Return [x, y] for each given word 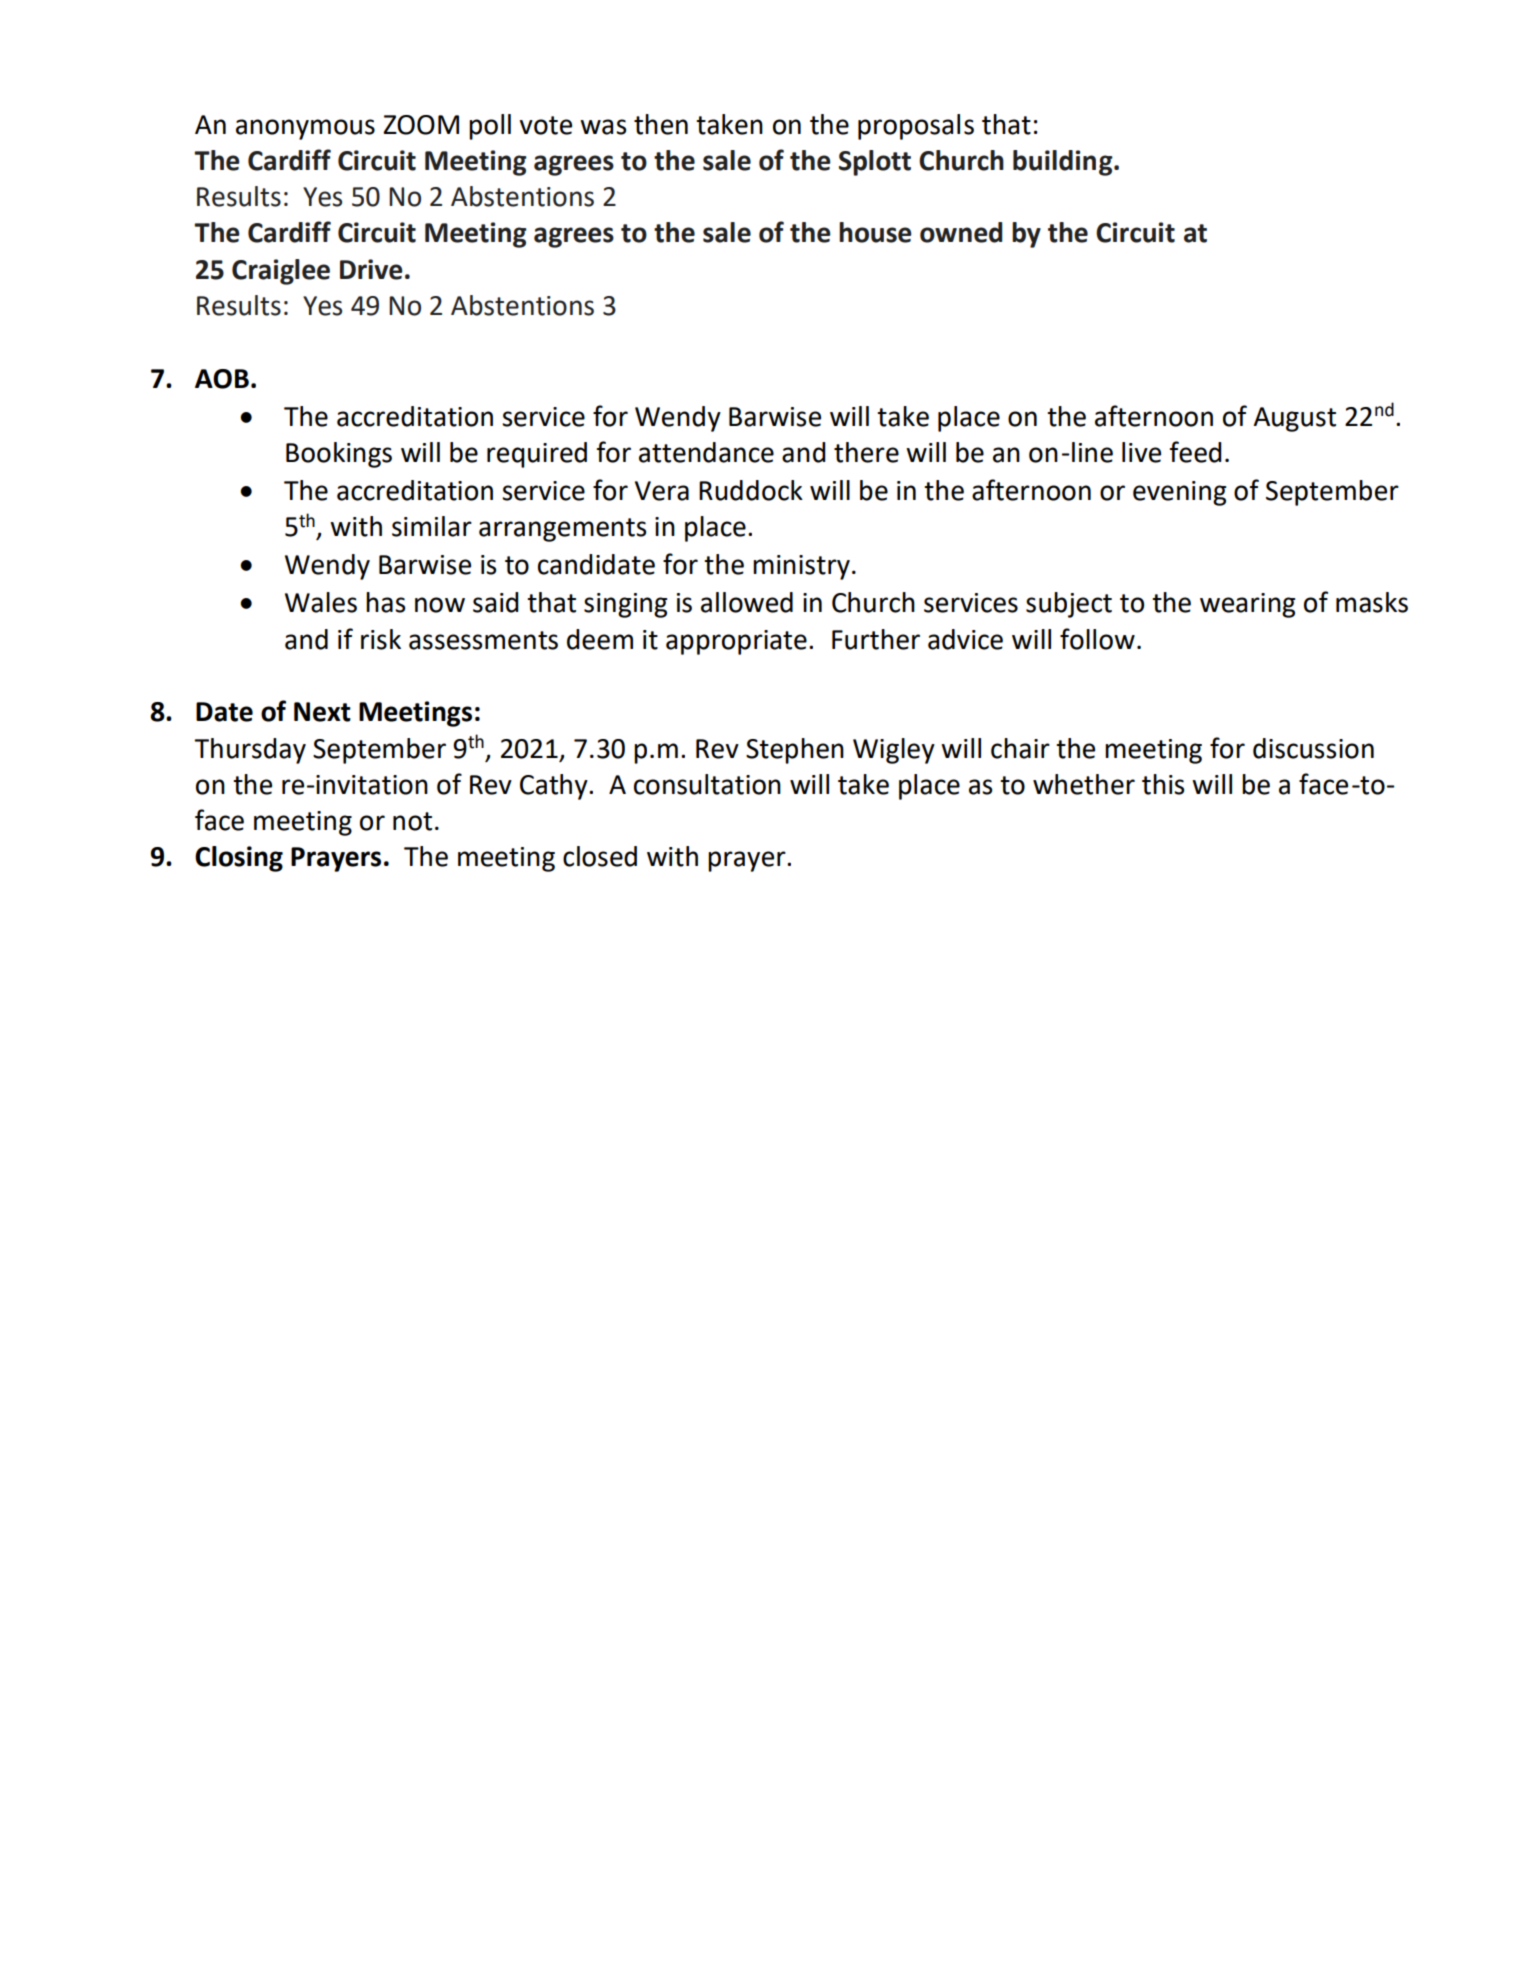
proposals [916, 127]
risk [381, 639]
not [412, 821]
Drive [371, 269]
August [1294, 419]
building [1064, 163]
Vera [662, 491]
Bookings [339, 455]
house [875, 232]
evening [1179, 493]
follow [1097, 639]
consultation [707, 784]
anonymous [305, 129]
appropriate [736, 642]
